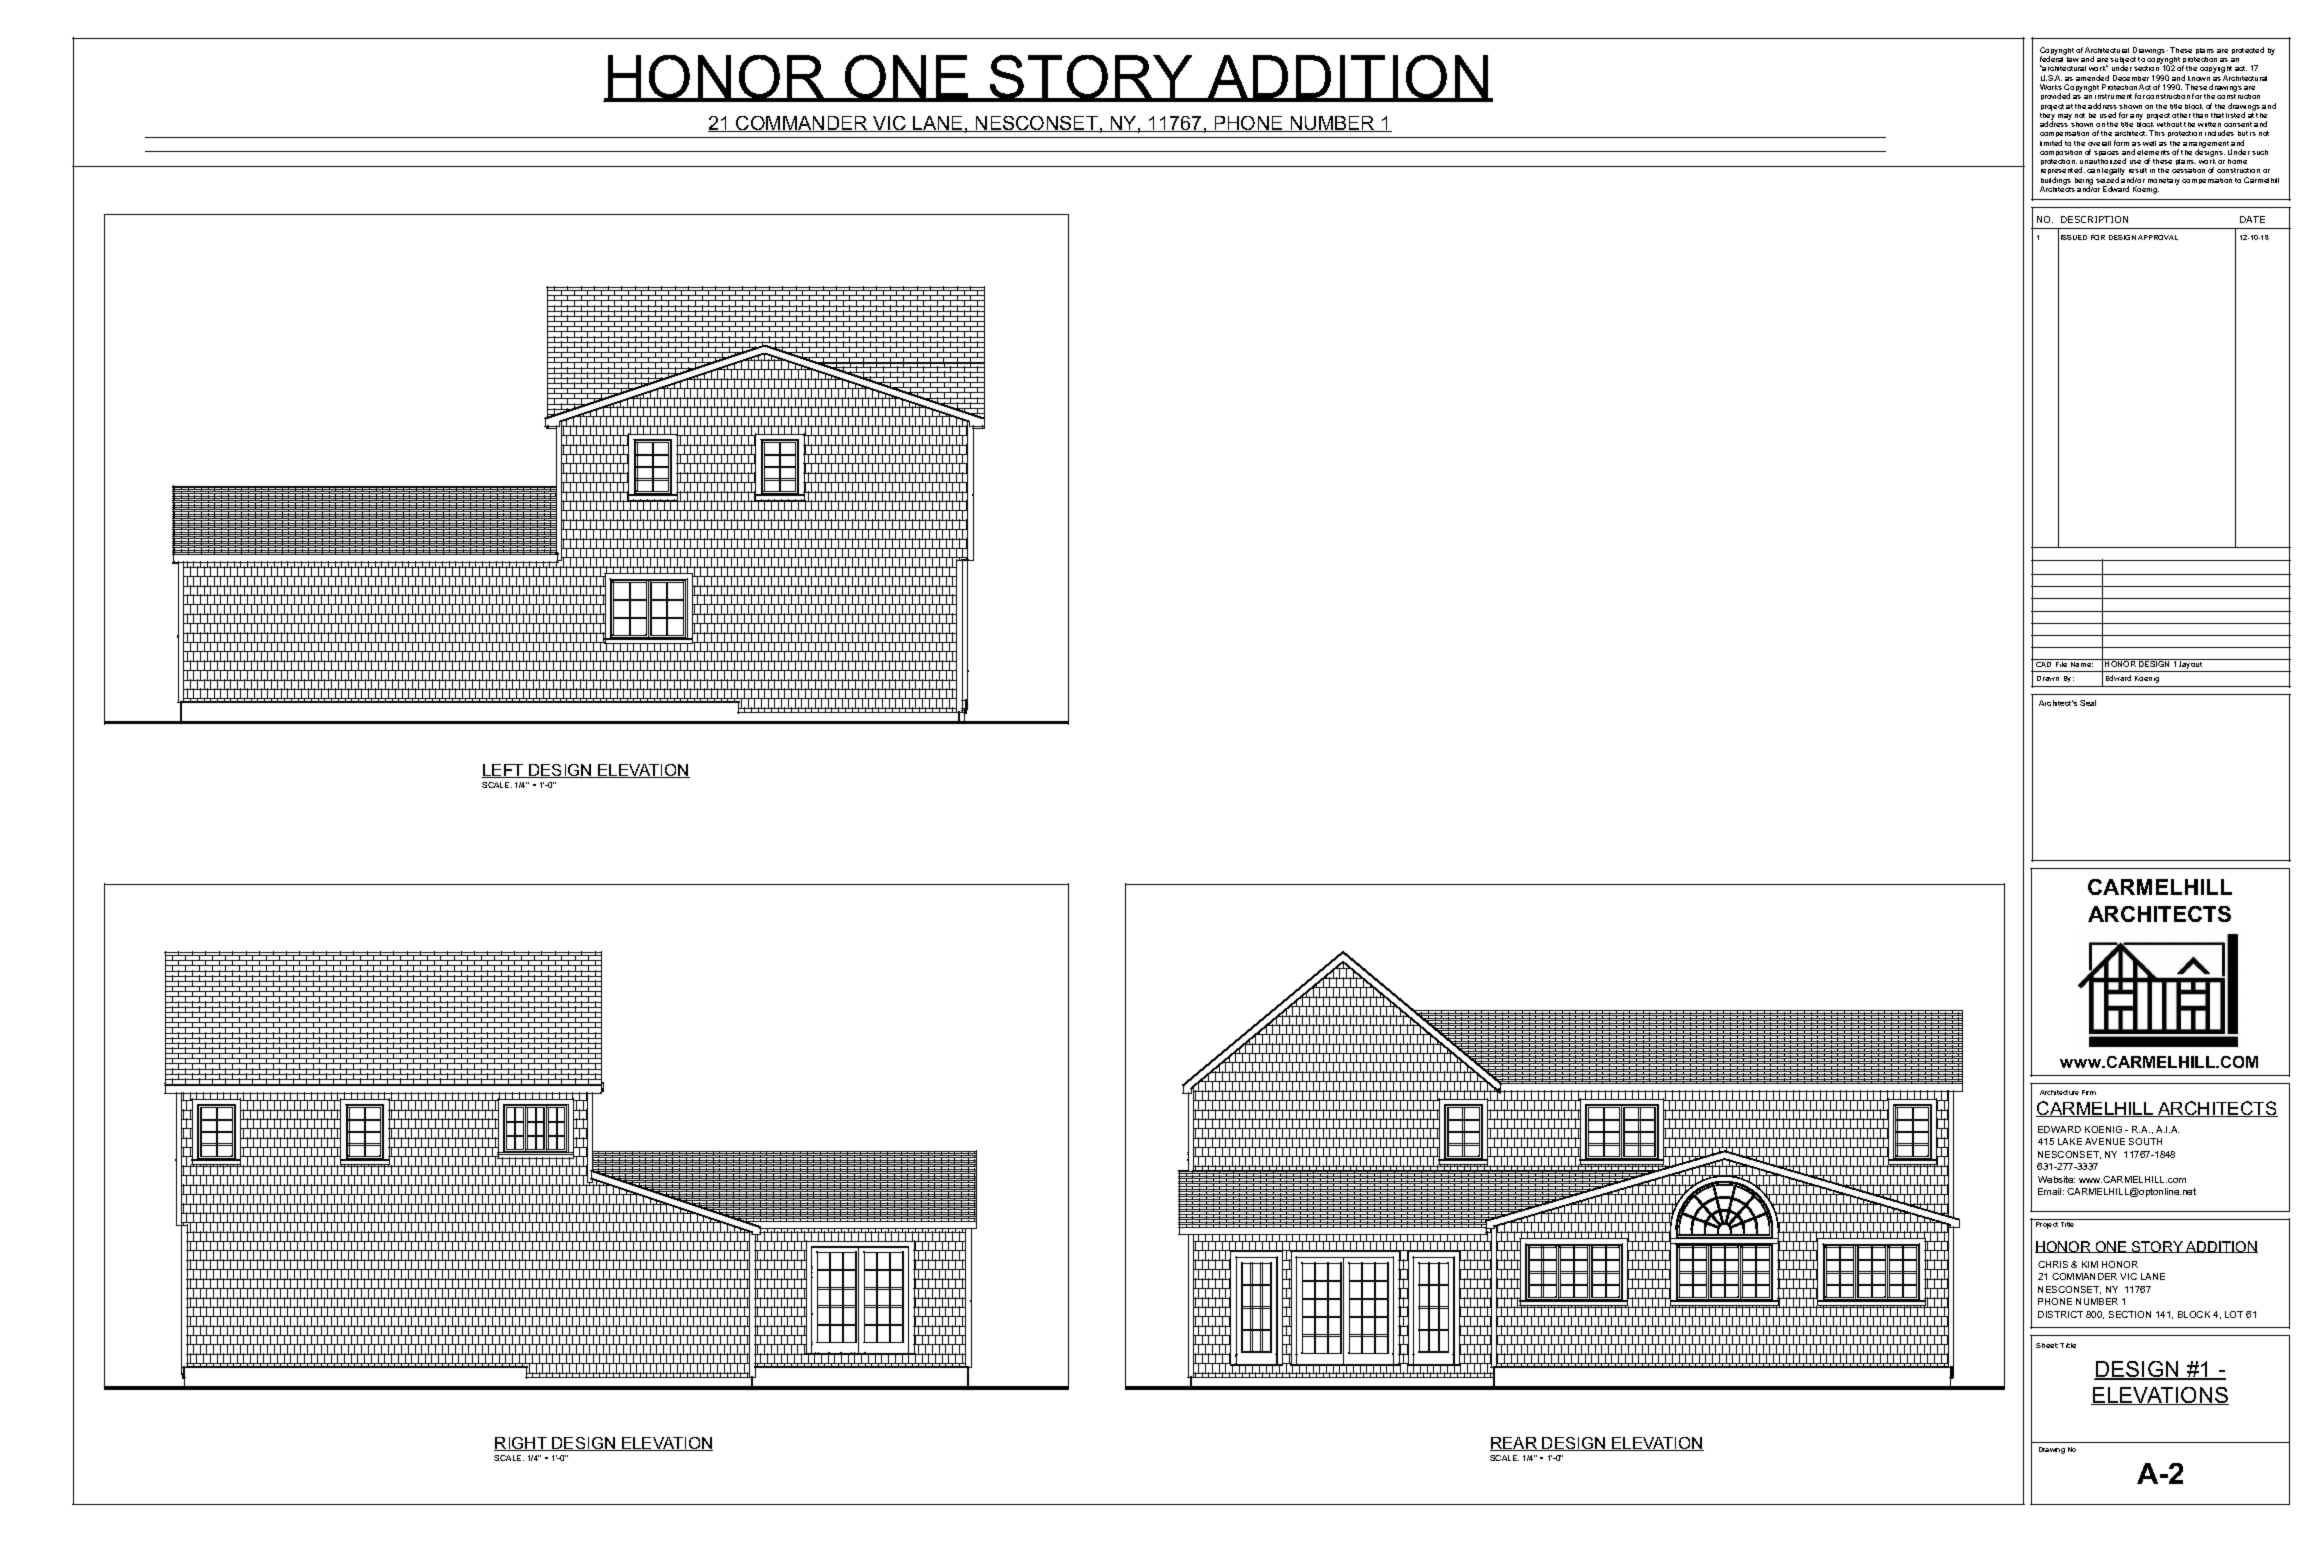  Describe the element at coordinates (2105, 1141) in the screenshot. I see `AVENUE` at that location.
